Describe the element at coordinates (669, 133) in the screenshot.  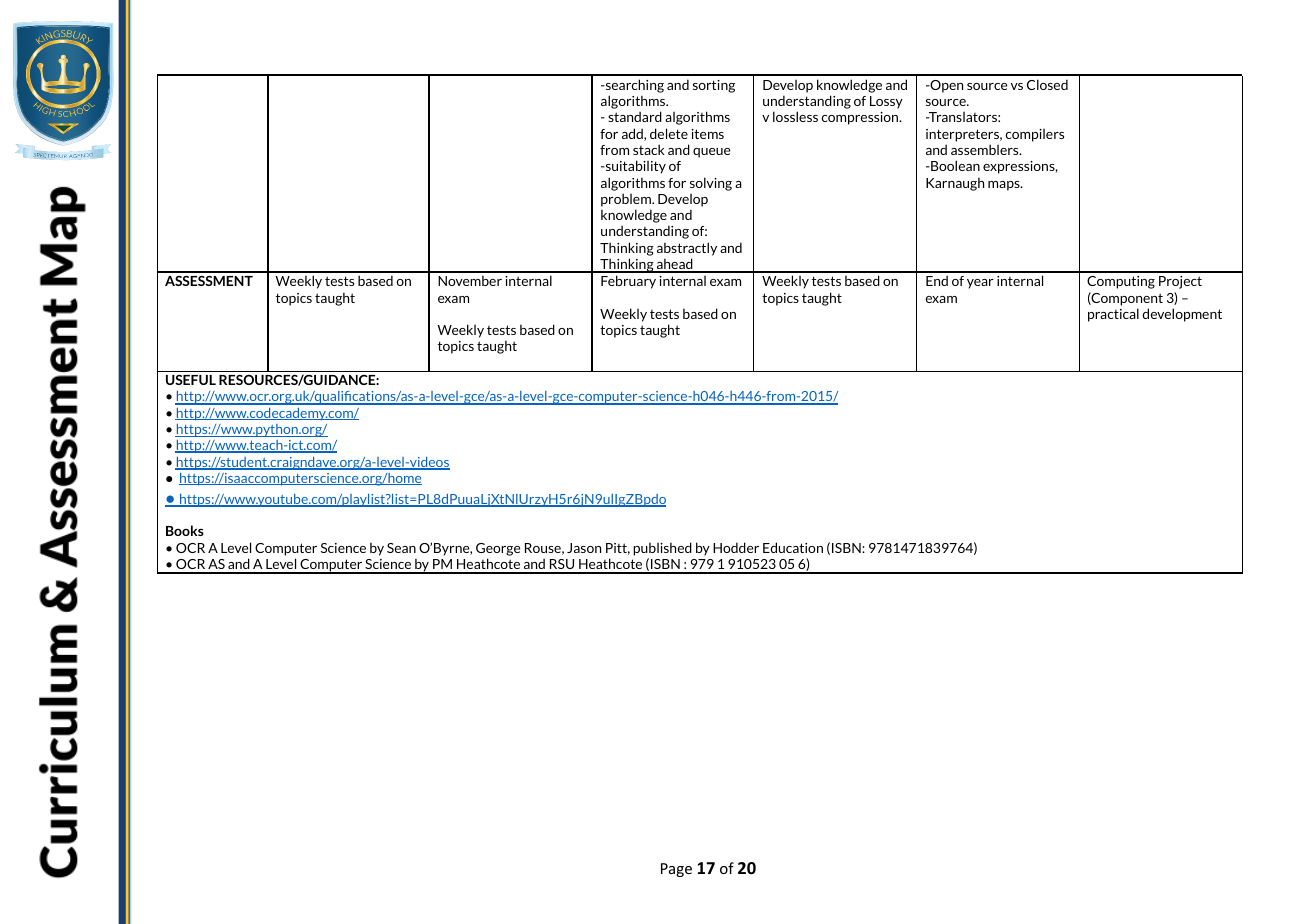
I see `delete` at that location.
